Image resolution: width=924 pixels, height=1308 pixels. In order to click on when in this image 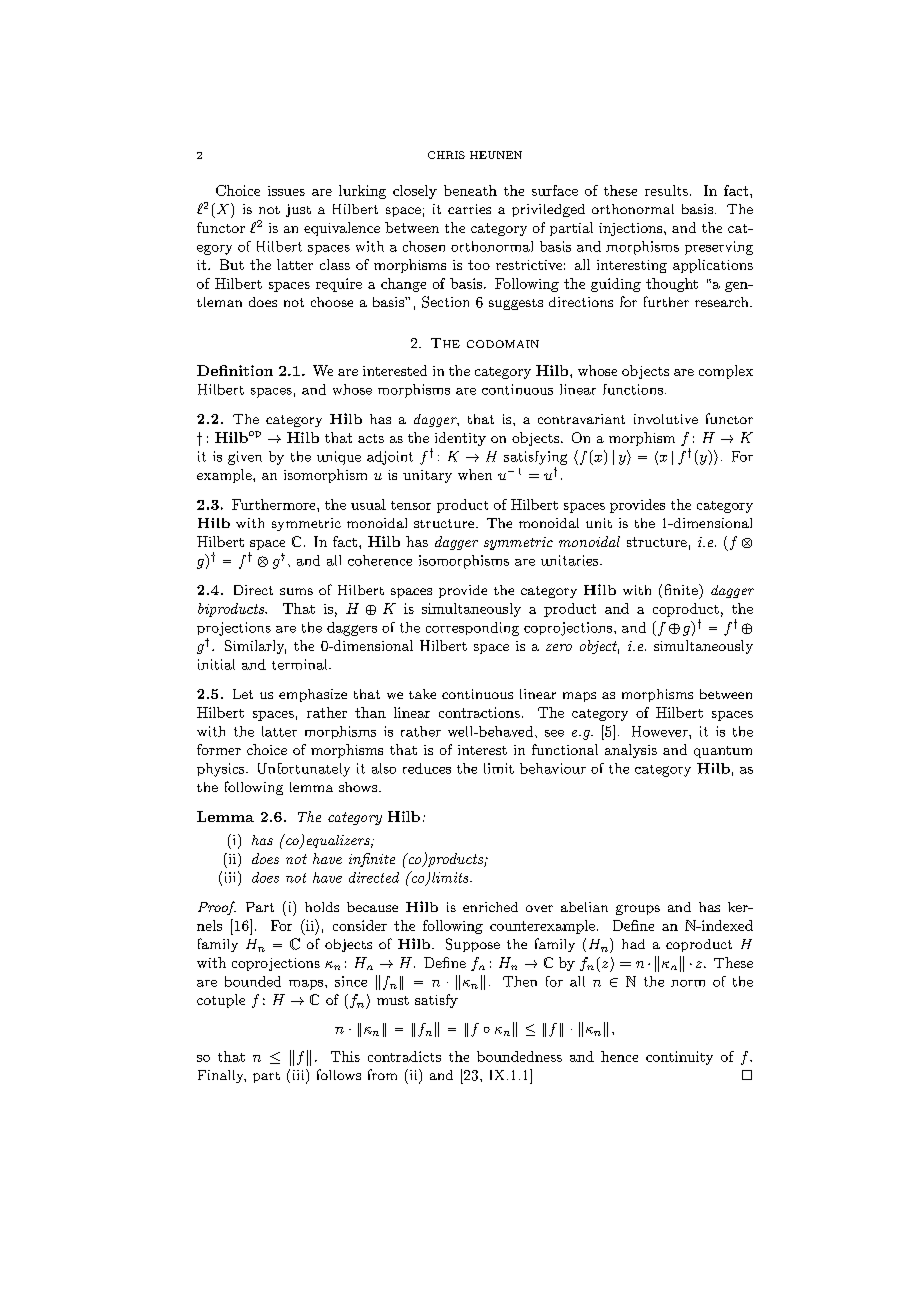, I will do `click(475, 474)`.
